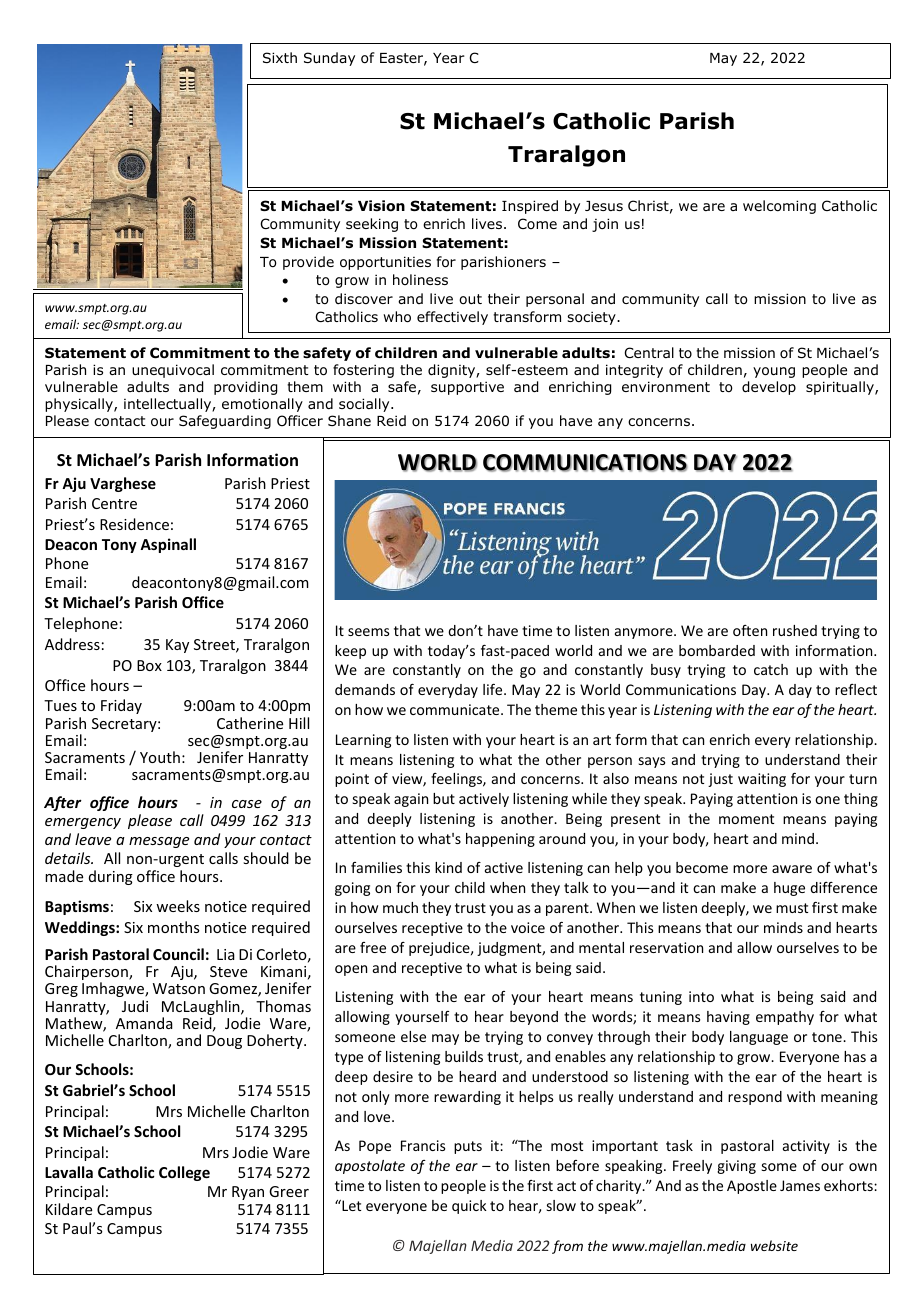  I want to click on College, so click(184, 1173).
